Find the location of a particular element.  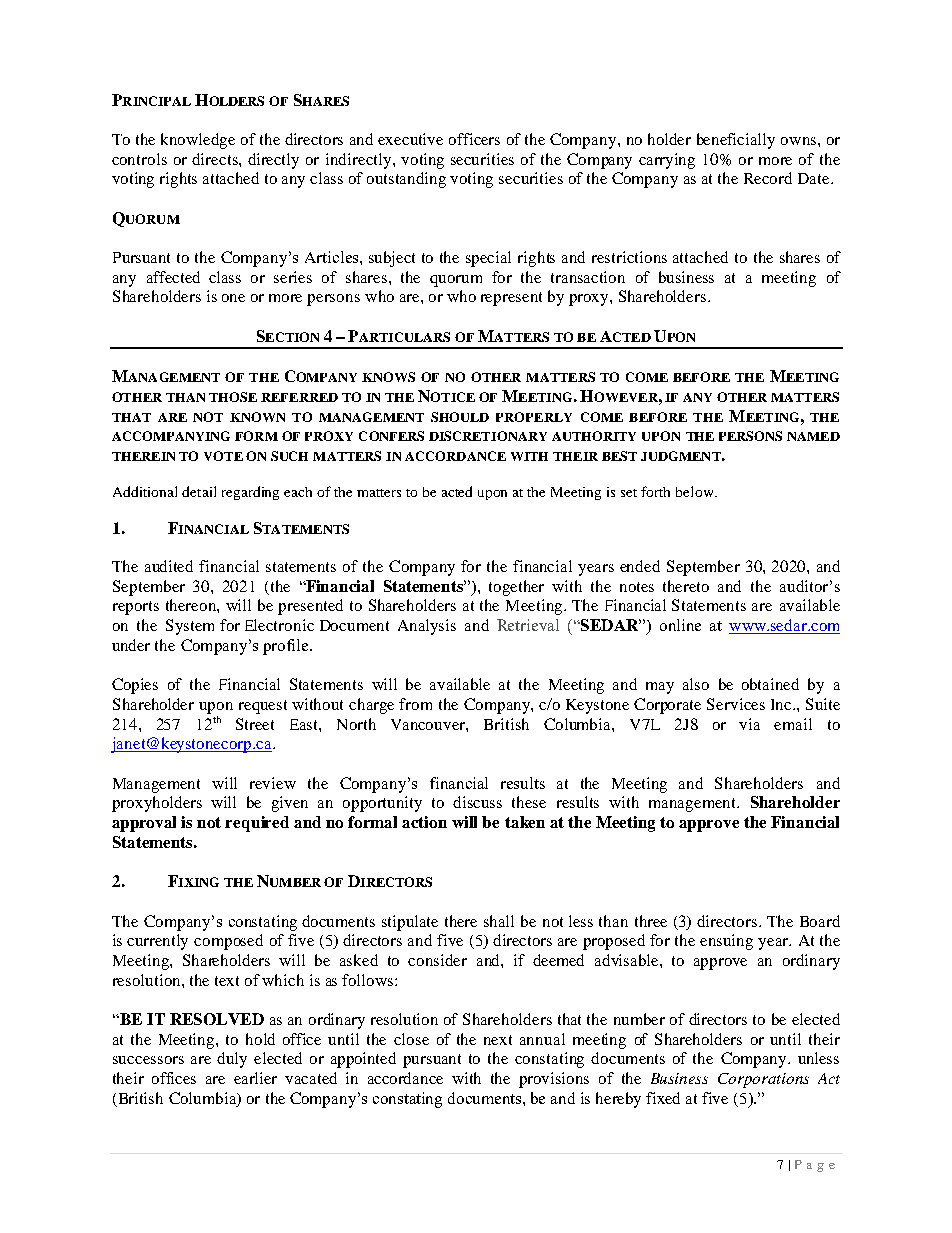

Corporations is located at coordinates (763, 1080).
